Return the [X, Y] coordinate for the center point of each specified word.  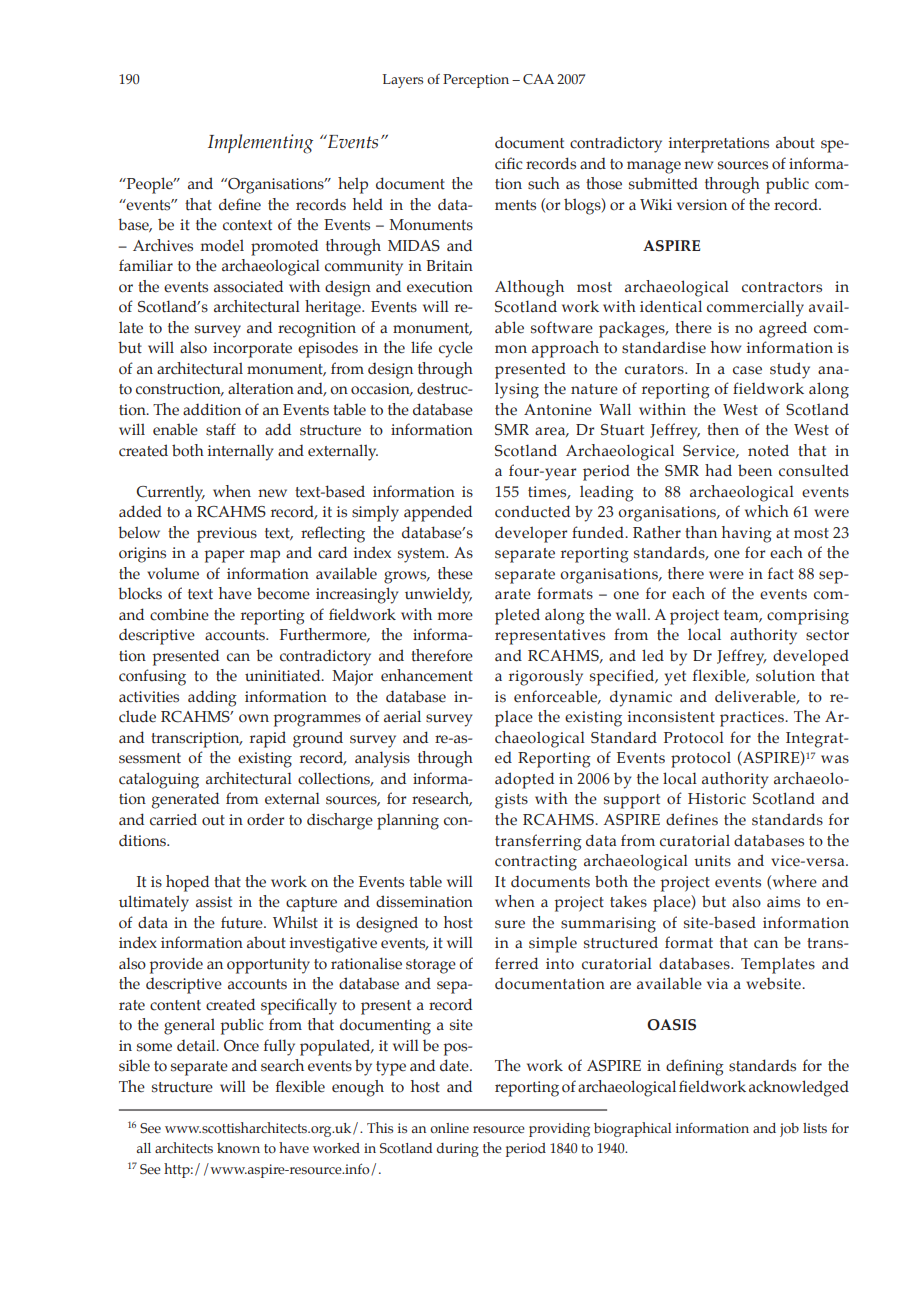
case [747, 370]
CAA [538, 79]
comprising [808, 617]
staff [221, 429]
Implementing [260, 144]
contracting [536, 863]
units [712, 861]
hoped [187, 883]
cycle [456, 349]
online [449, 1128]
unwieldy [438, 595]
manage [654, 167]
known [238, 1148]
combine [179, 615]
